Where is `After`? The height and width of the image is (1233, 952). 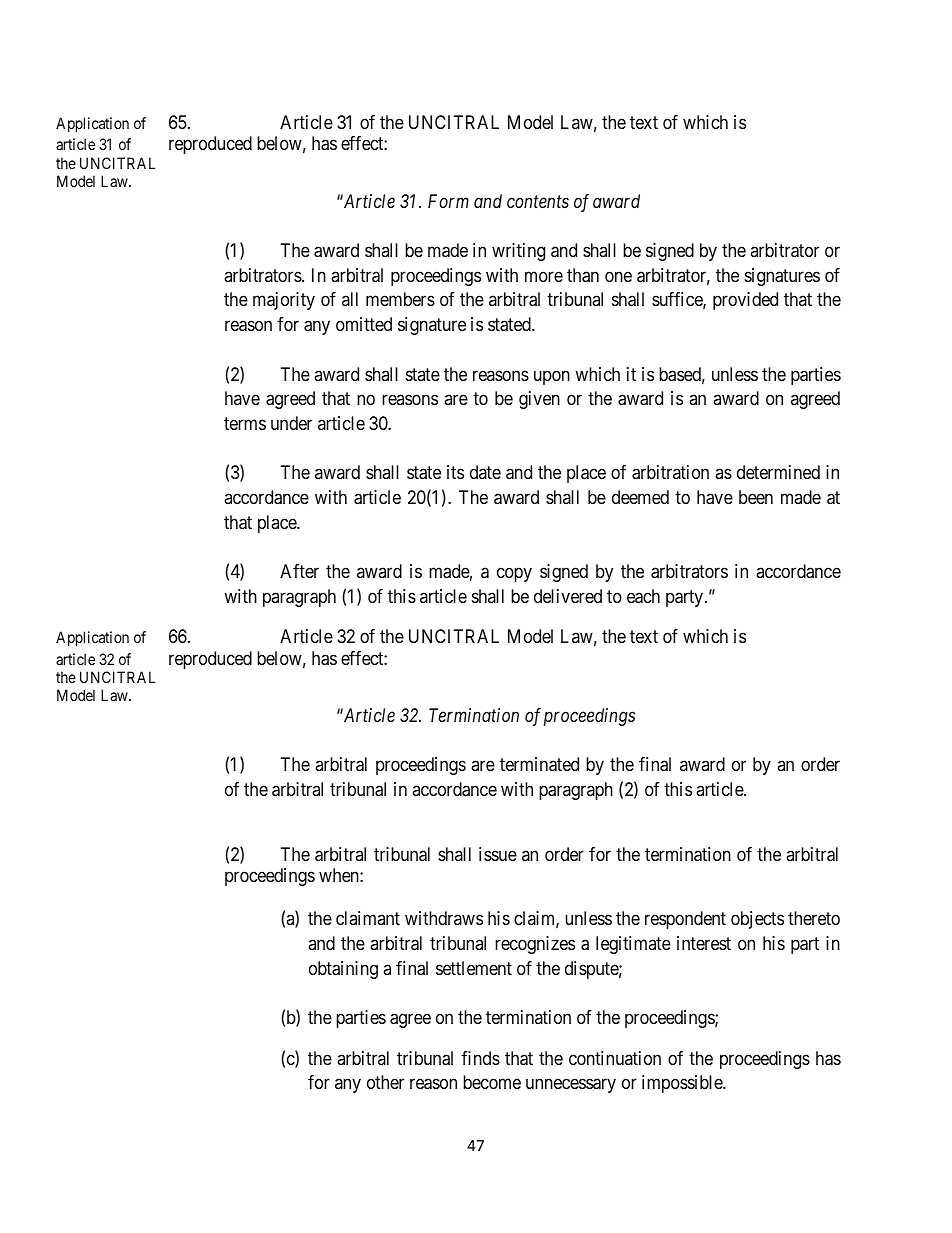
After is located at coordinates (299, 571).
